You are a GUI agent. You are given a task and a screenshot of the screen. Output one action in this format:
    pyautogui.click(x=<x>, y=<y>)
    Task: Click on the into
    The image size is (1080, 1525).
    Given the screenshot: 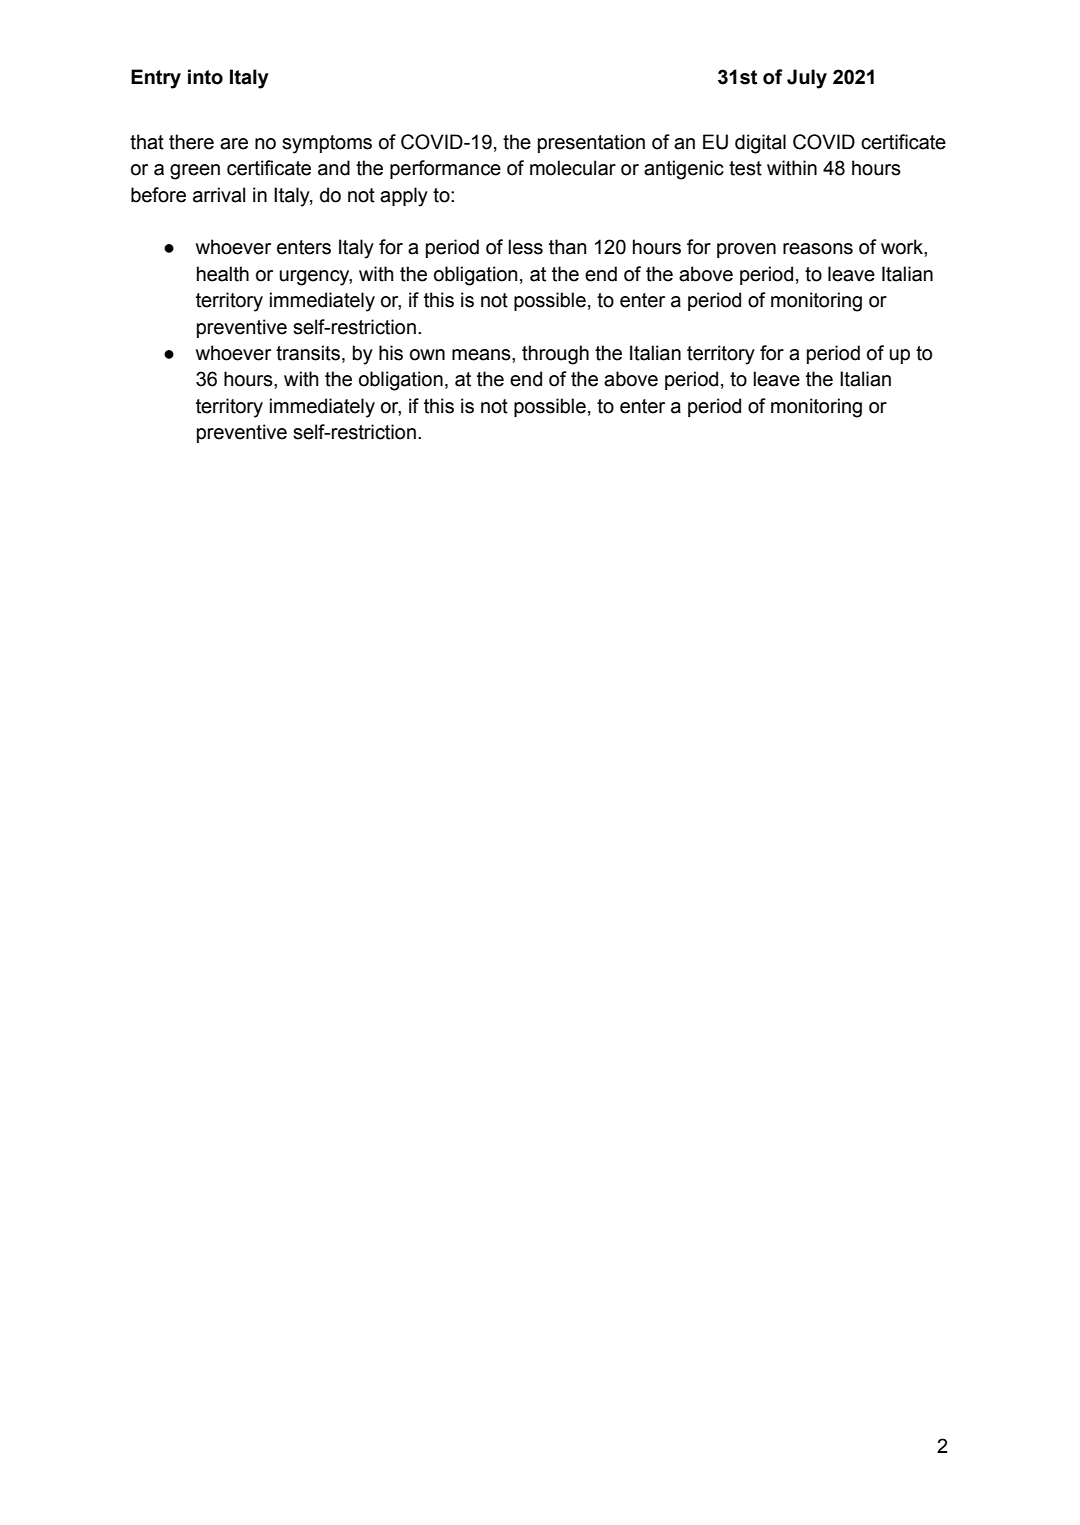 What is the action you would take?
    pyautogui.click(x=205, y=77)
